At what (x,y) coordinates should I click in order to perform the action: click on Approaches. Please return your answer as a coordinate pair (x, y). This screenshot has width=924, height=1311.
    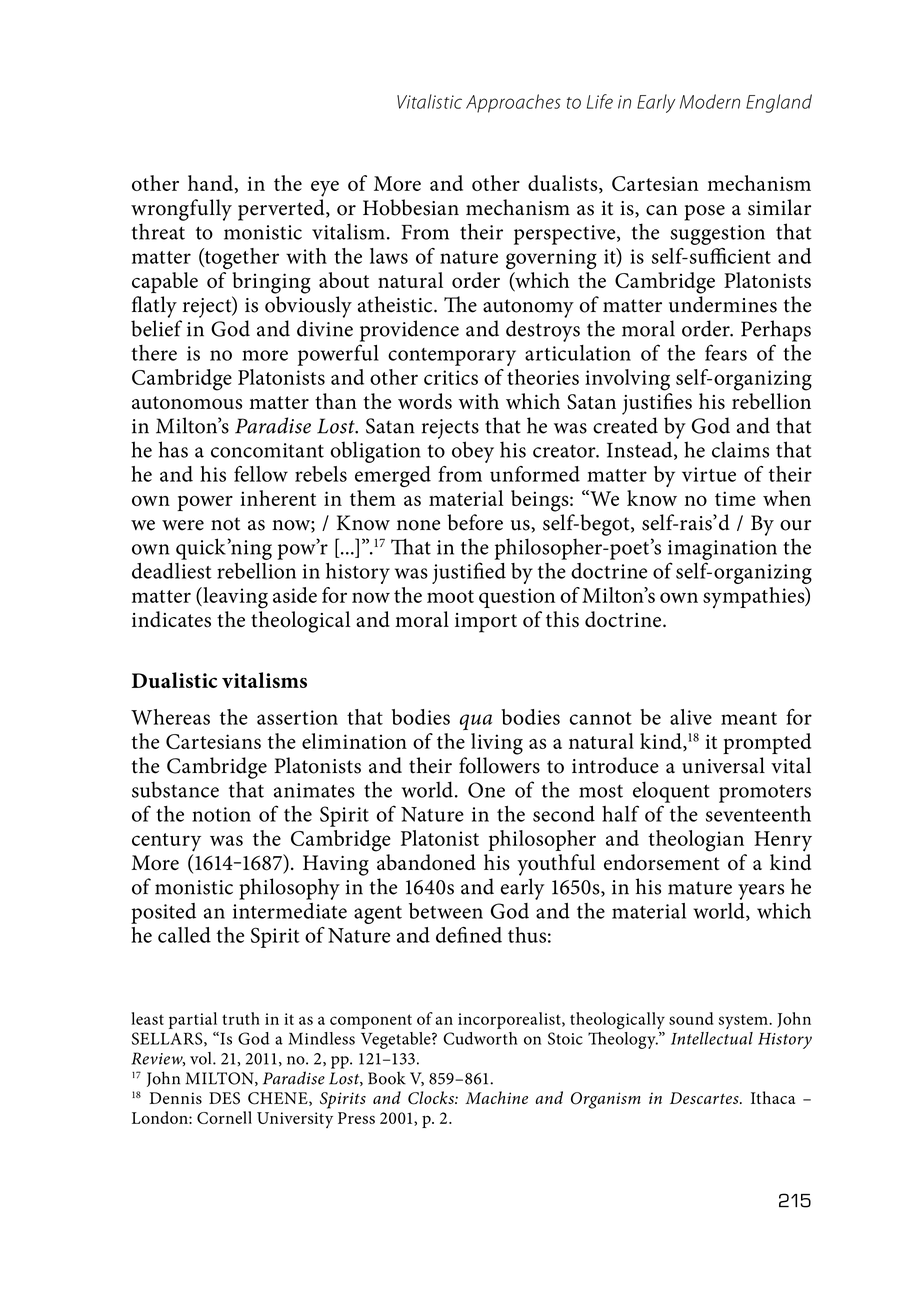
    Looking at the image, I should click on (513, 103).
